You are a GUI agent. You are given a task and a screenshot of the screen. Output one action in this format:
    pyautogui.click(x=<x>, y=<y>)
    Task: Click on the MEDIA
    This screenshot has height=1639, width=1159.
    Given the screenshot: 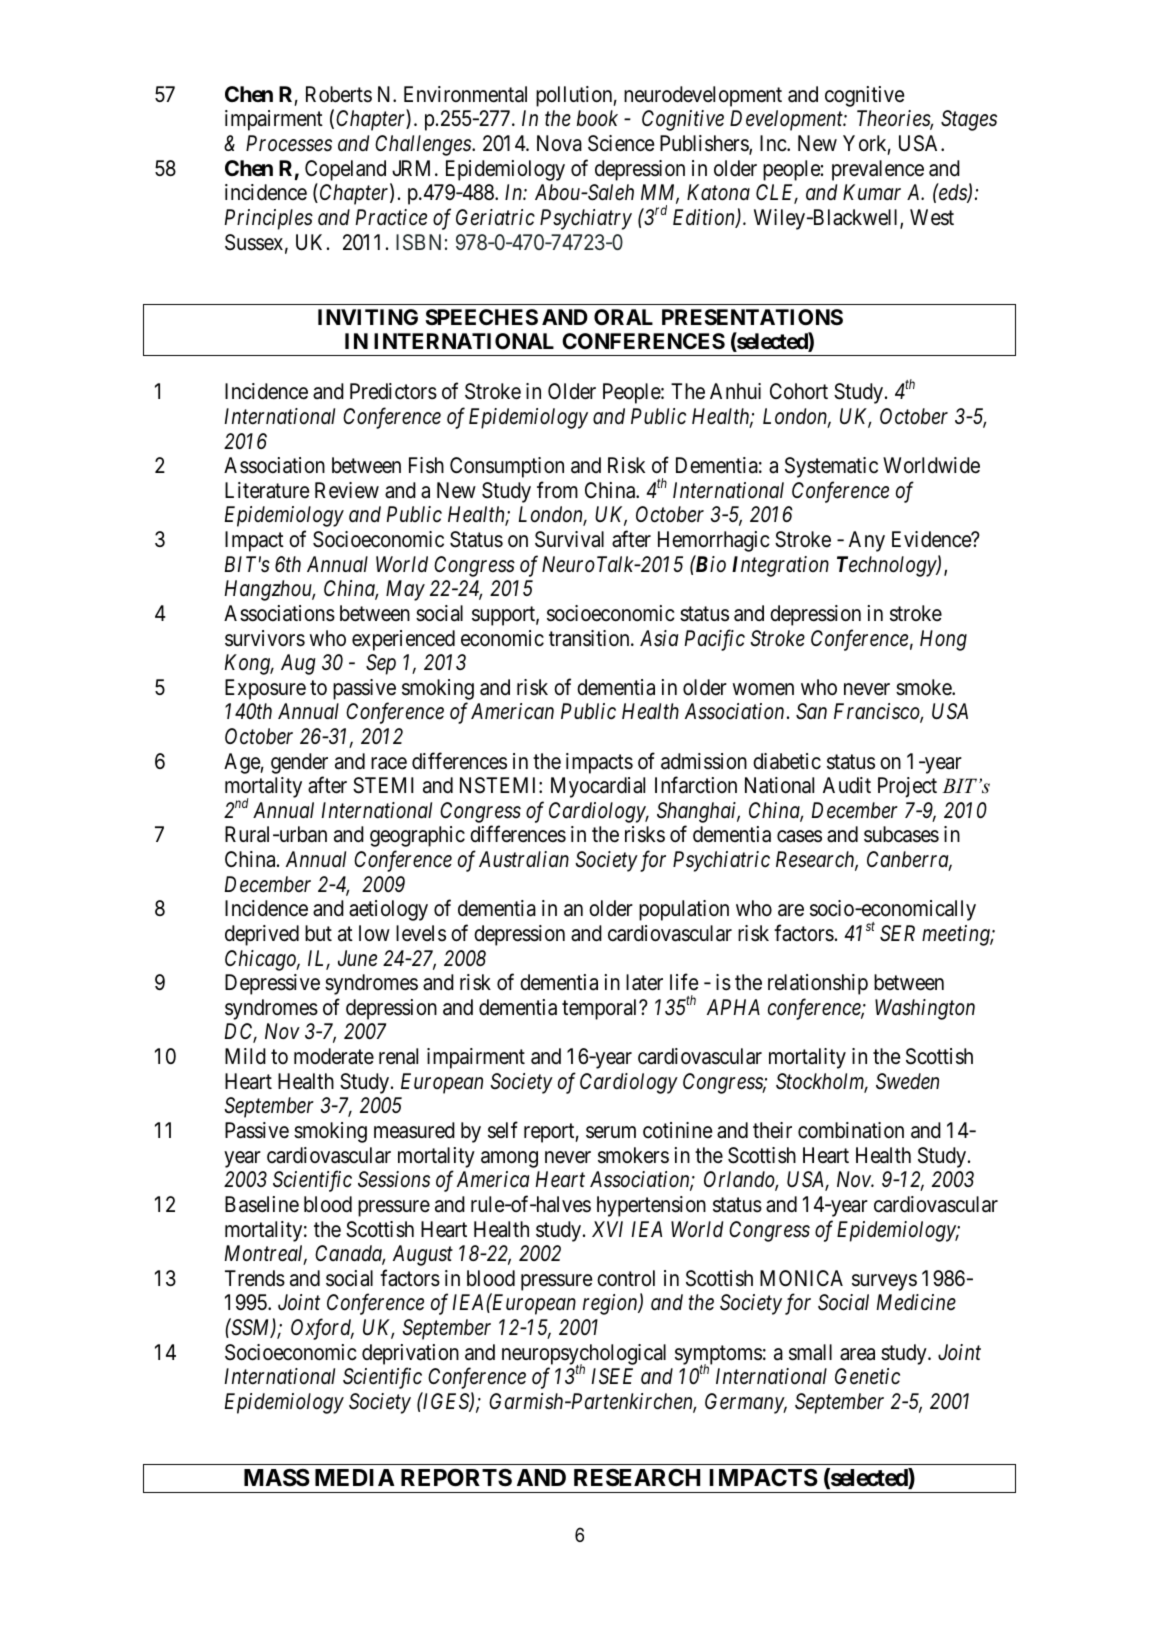 What is the action you would take?
    pyautogui.click(x=355, y=1477)
